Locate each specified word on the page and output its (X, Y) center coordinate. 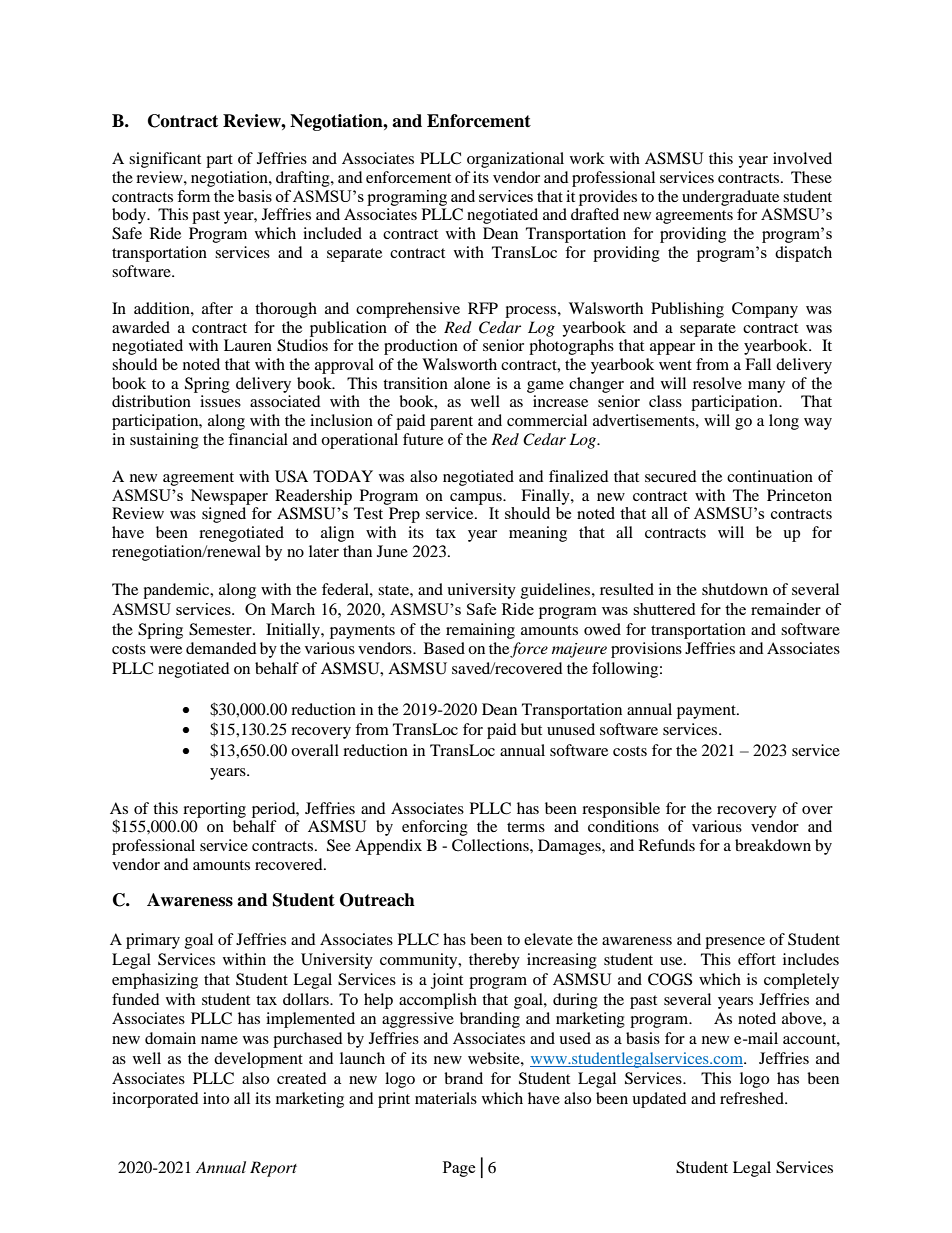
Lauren (248, 345)
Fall (758, 364)
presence (735, 943)
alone (472, 383)
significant (165, 160)
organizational (515, 160)
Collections (491, 845)
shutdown (735, 589)
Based (444, 648)
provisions (646, 650)
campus (477, 499)
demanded (221, 648)
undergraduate (730, 198)
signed (224, 515)
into (216, 1098)
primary (153, 941)
